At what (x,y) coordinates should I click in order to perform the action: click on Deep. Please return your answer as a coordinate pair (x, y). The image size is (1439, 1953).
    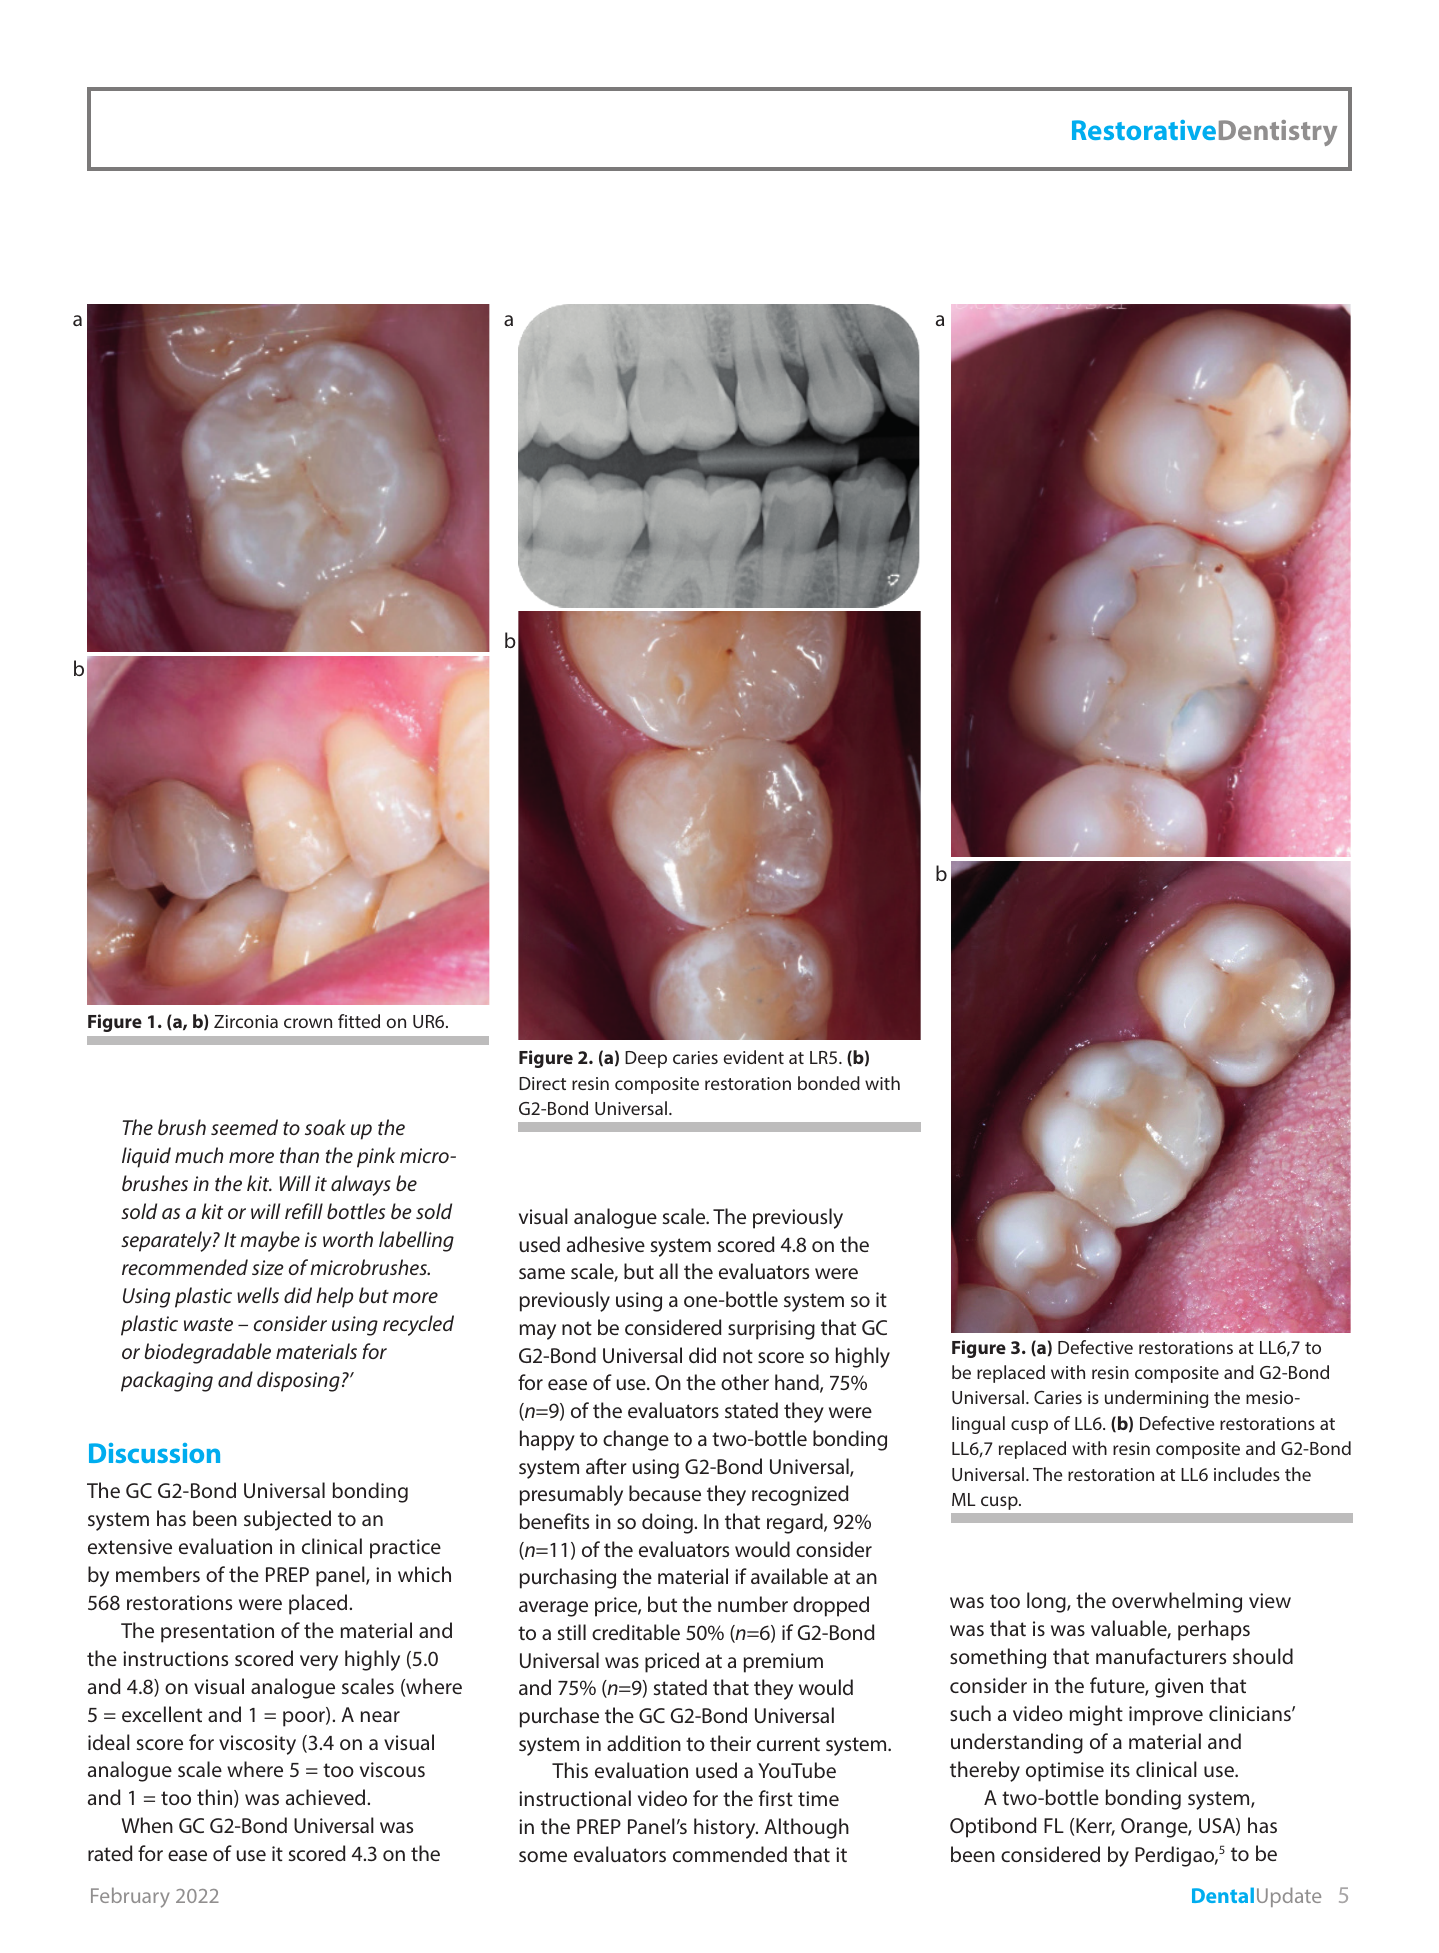
    Looking at the image, I should click on (646, 1059).
